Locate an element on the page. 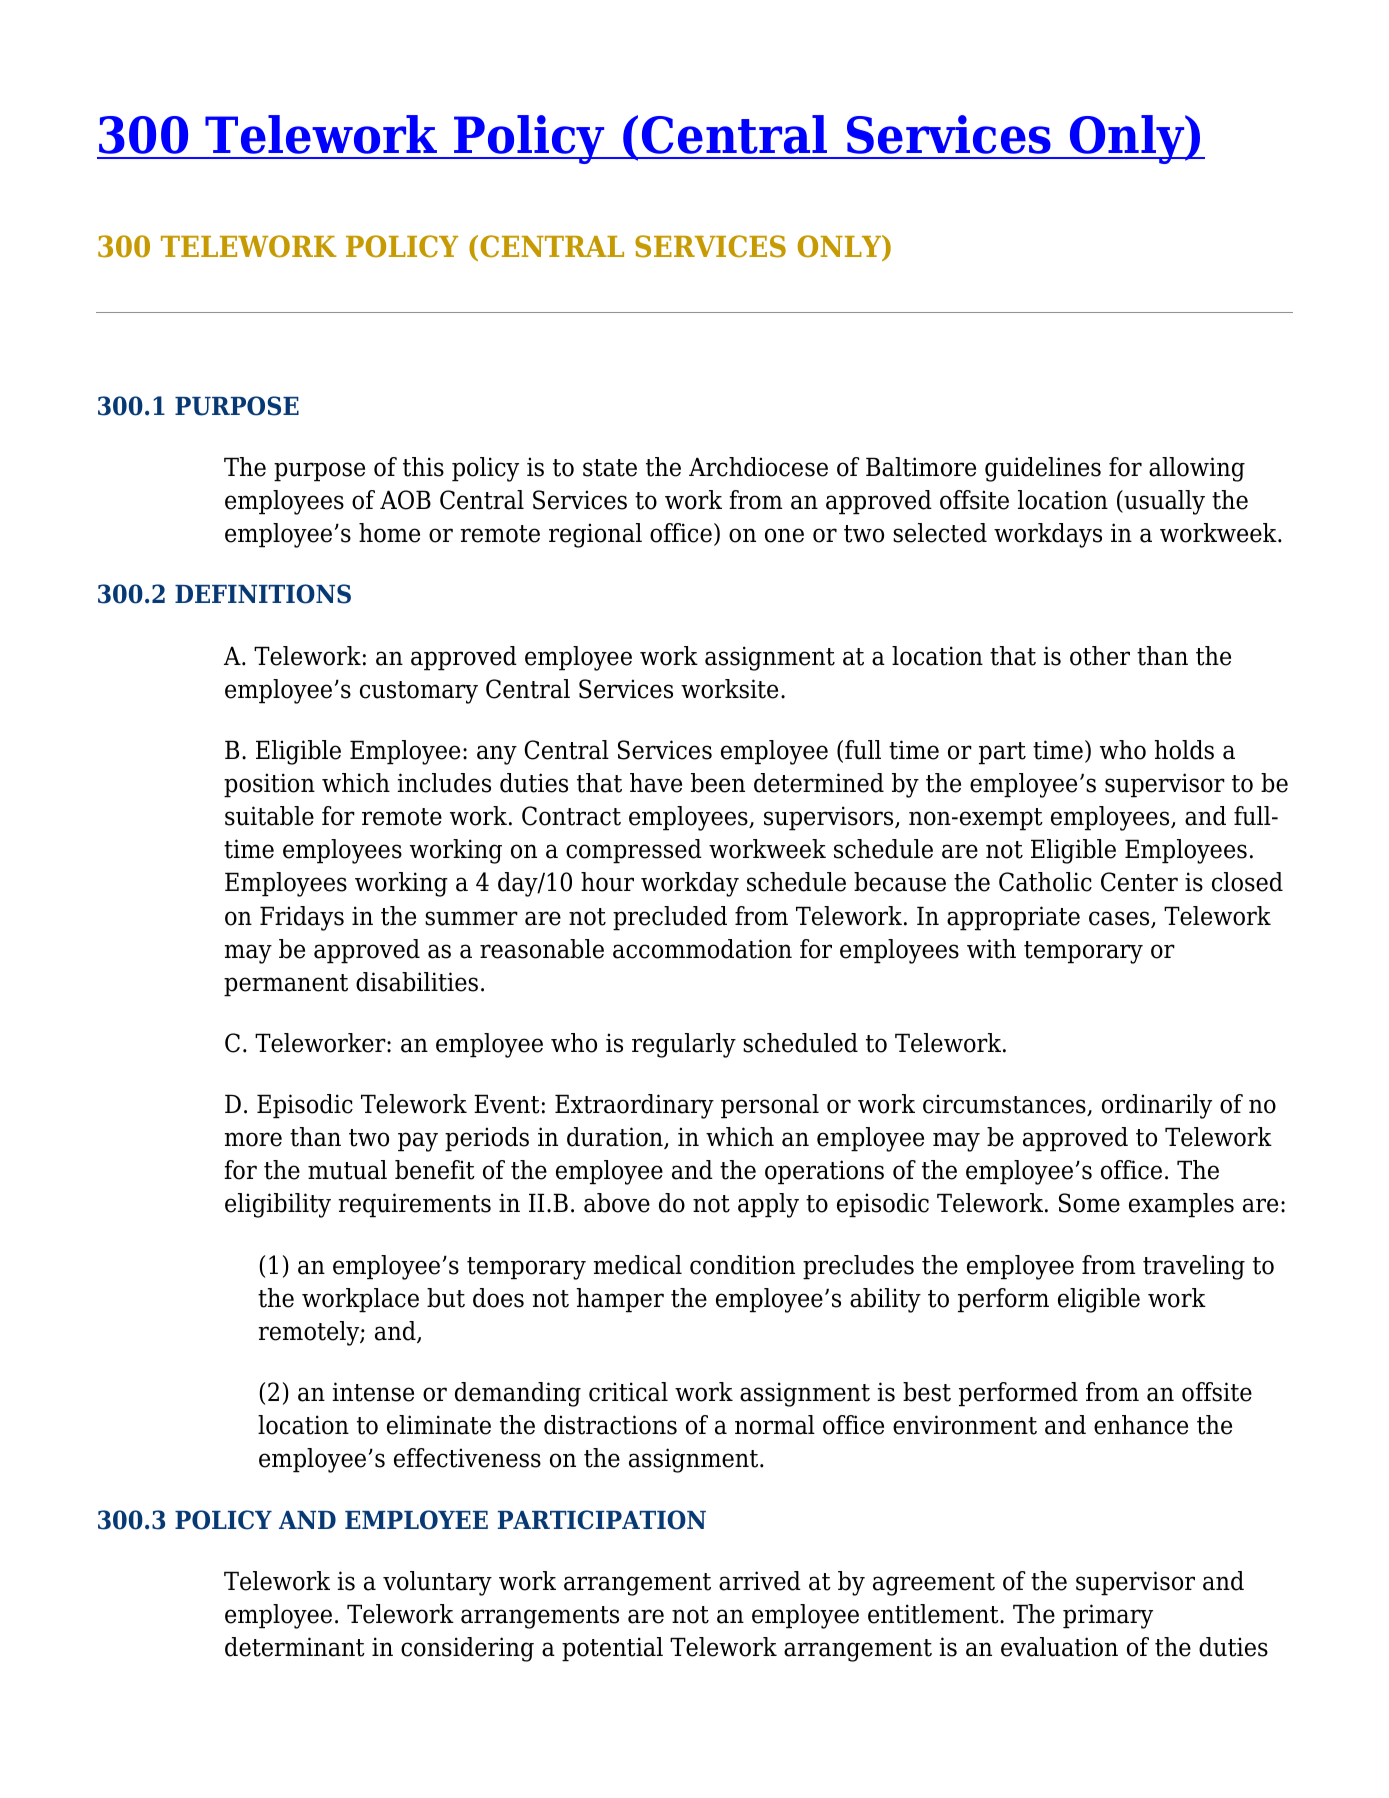 The width and height of the document is (1389, 1798). condition is located at coordinates (742, 1265).
